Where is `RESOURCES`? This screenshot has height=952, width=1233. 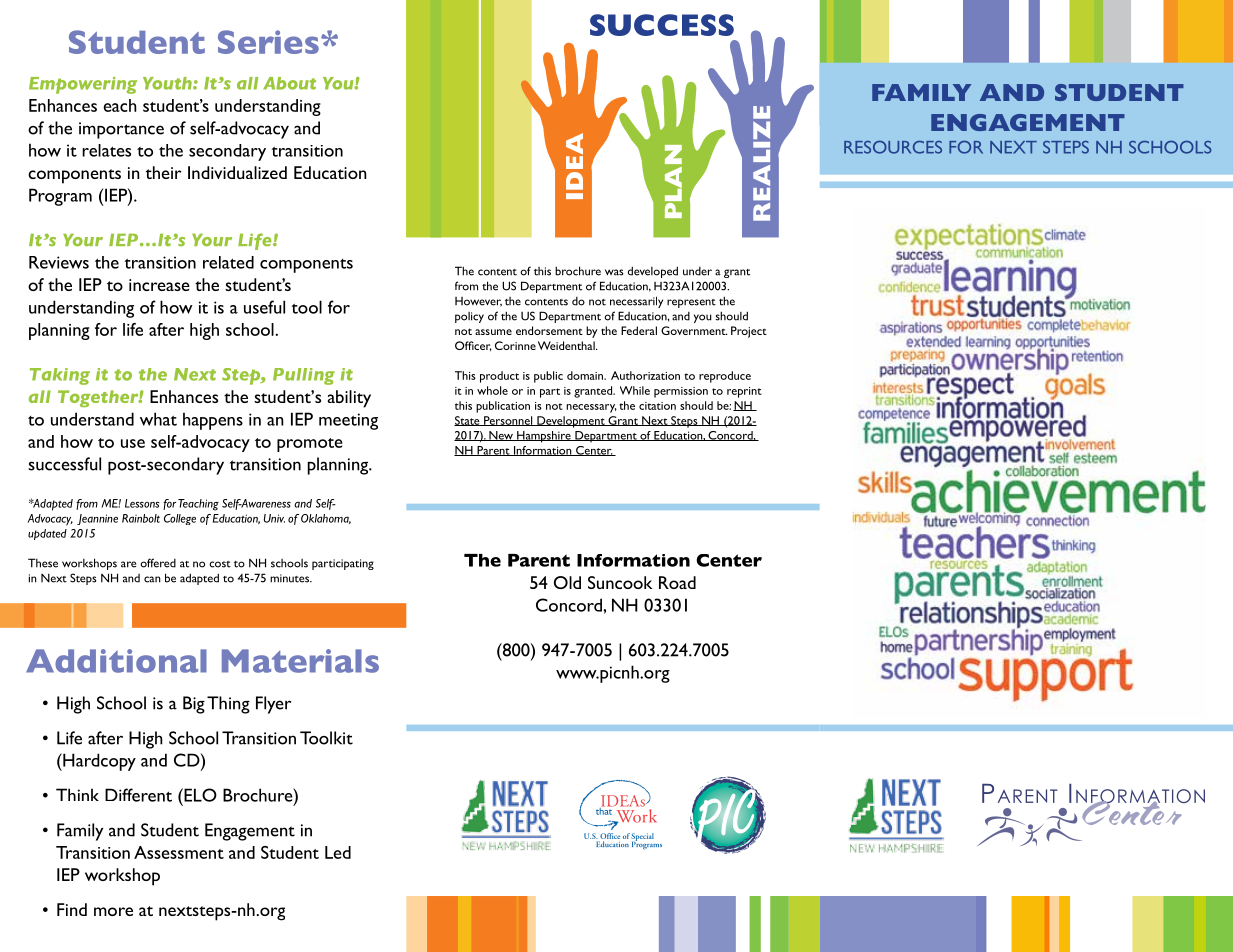
RESOURCES is located at coordinates (893, 147).
